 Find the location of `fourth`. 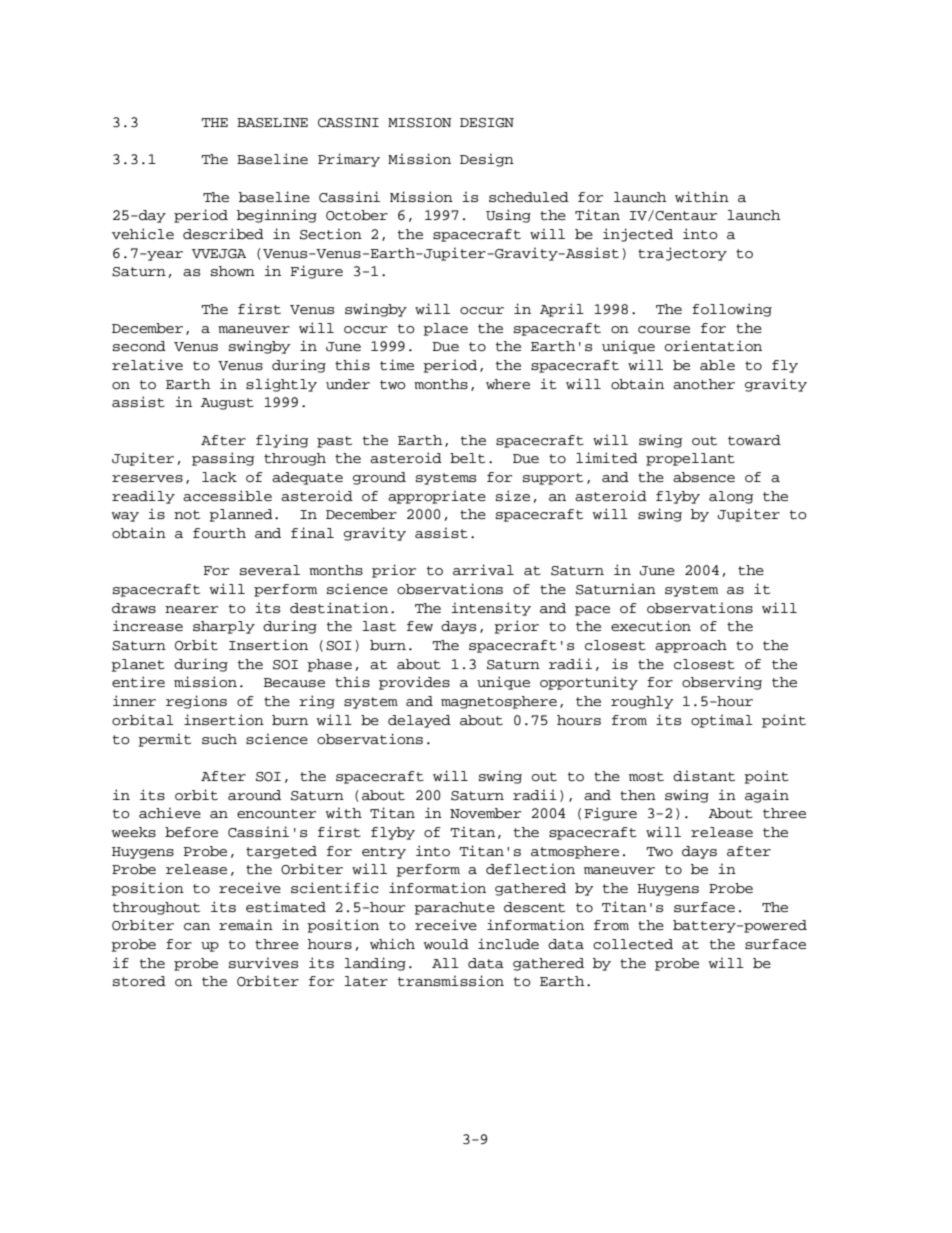

fourth is located at coordinates (219, 533).
